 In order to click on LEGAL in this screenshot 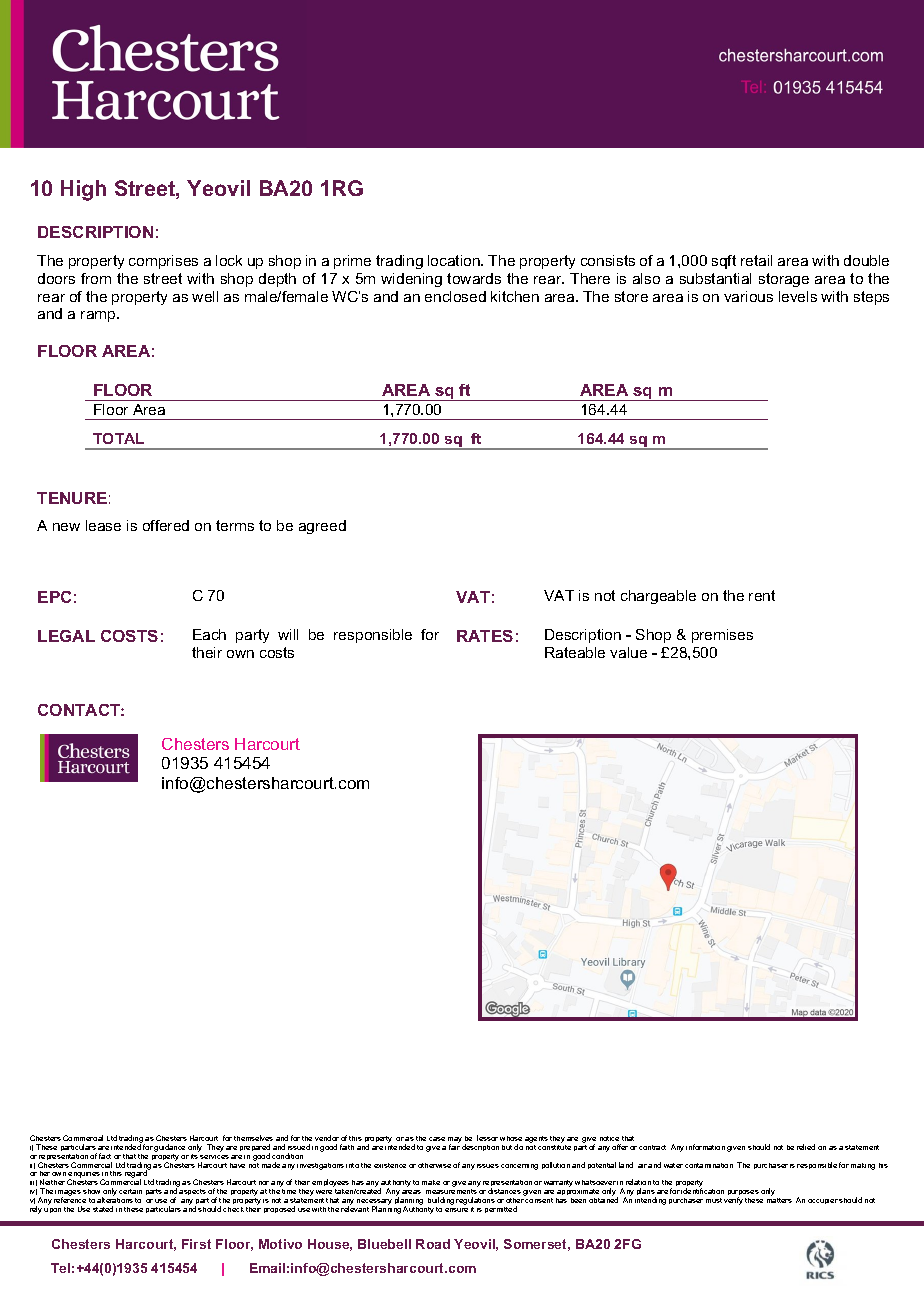, I will do `click(66, 636)`.
